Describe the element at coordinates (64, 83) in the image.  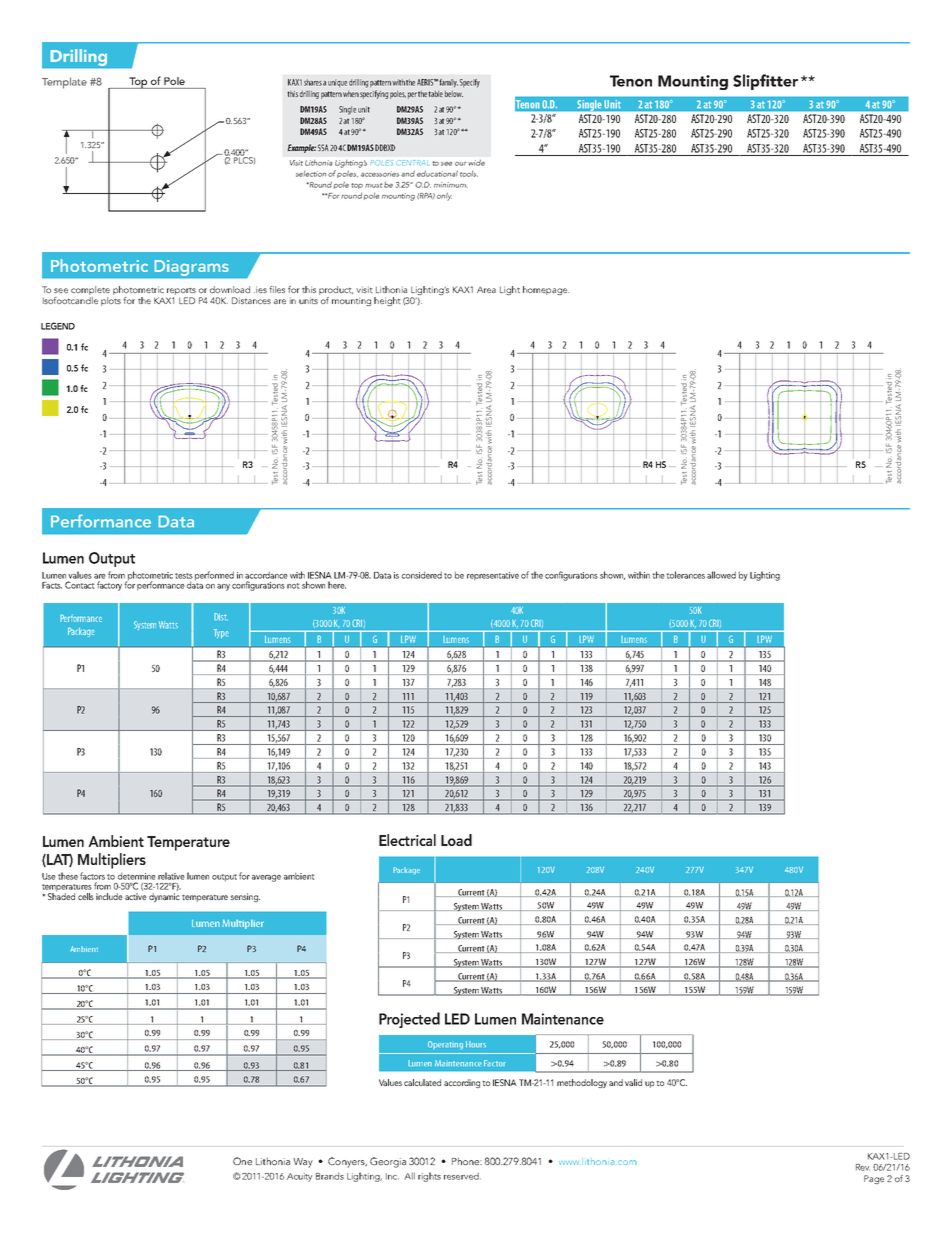
I see `Template` at that location.
